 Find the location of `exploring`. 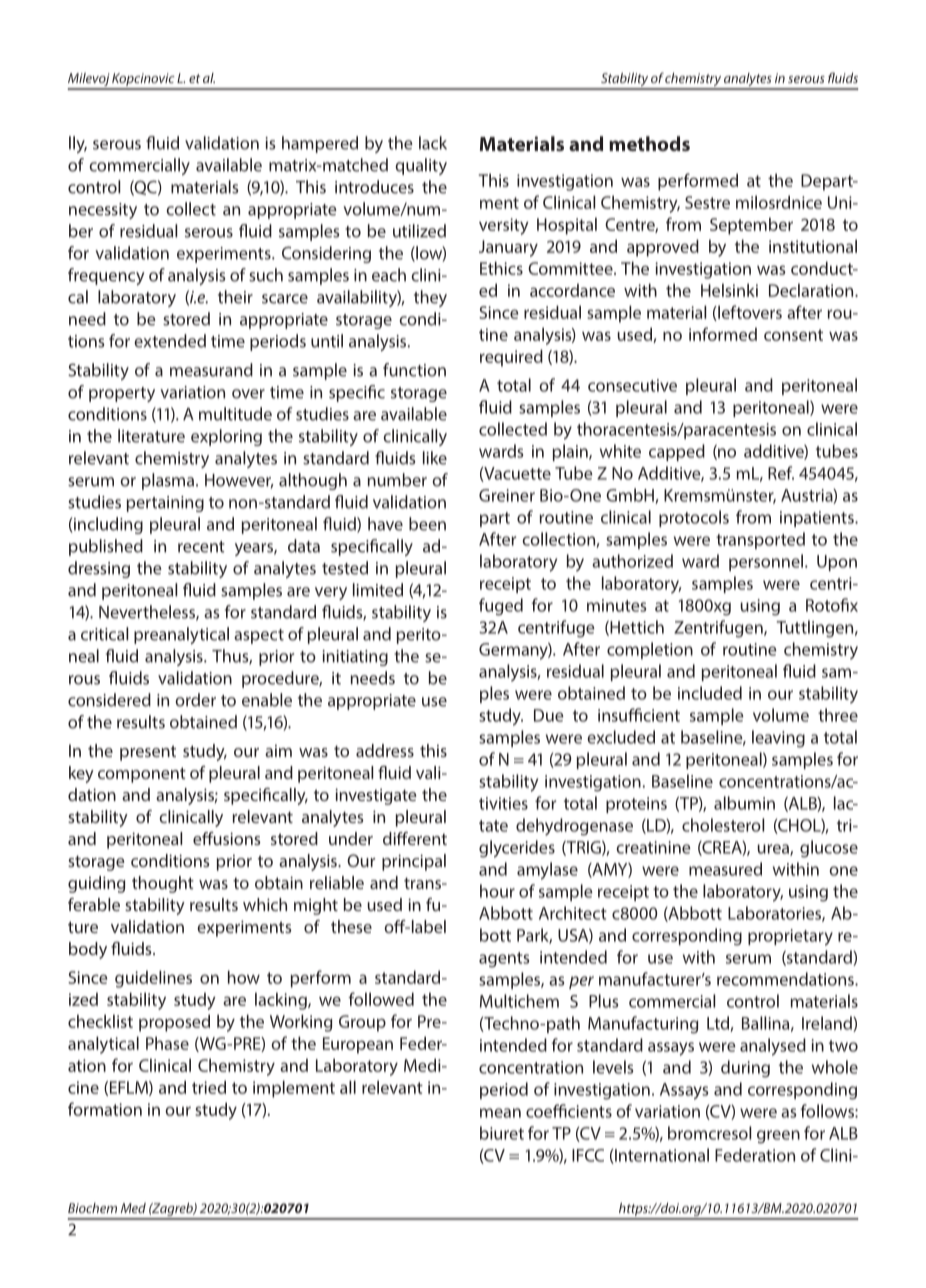

exploring is located at coordinates (226, 437).
